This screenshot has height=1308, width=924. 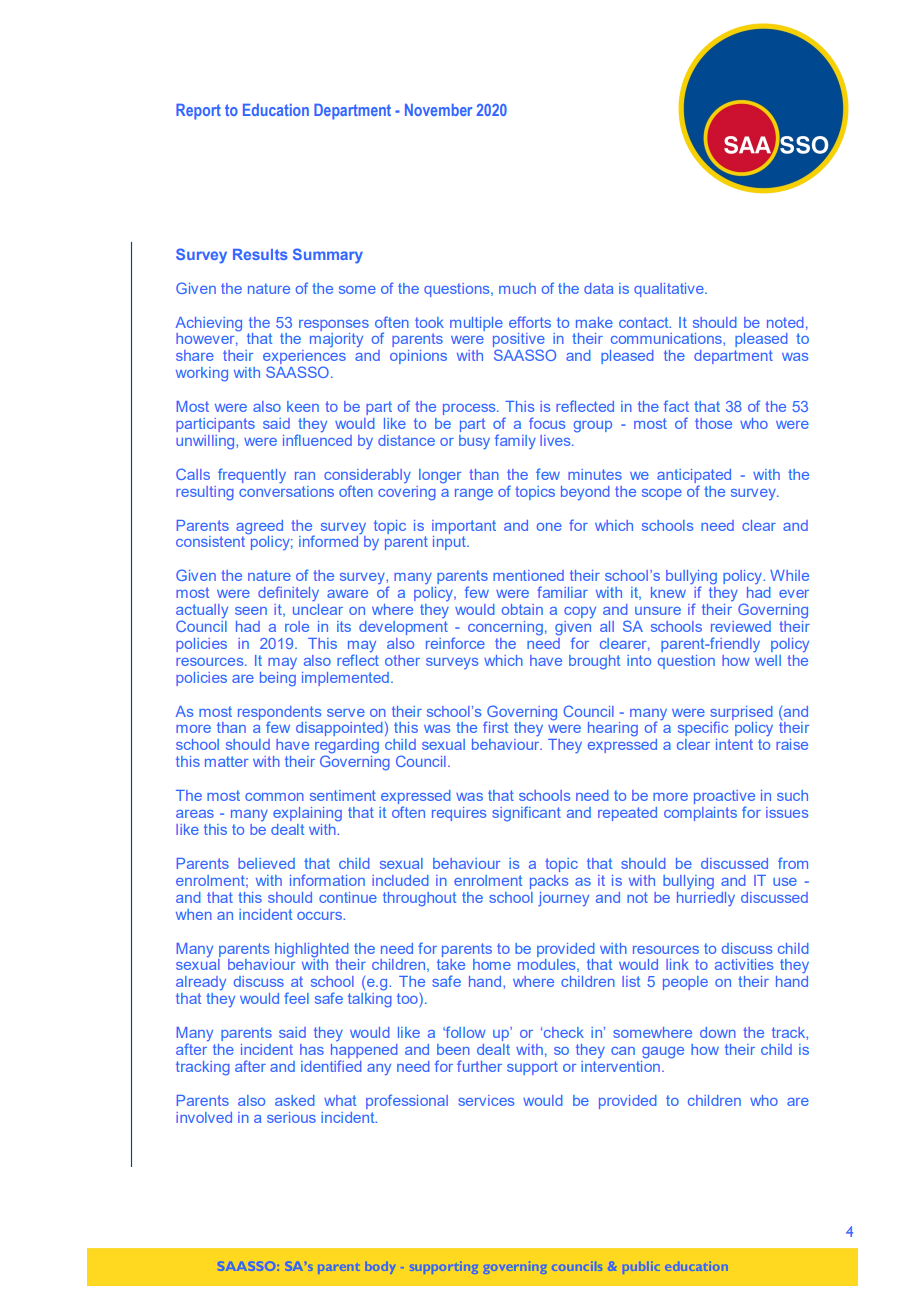 I want to click on Report, so click(x=198, y=112).
